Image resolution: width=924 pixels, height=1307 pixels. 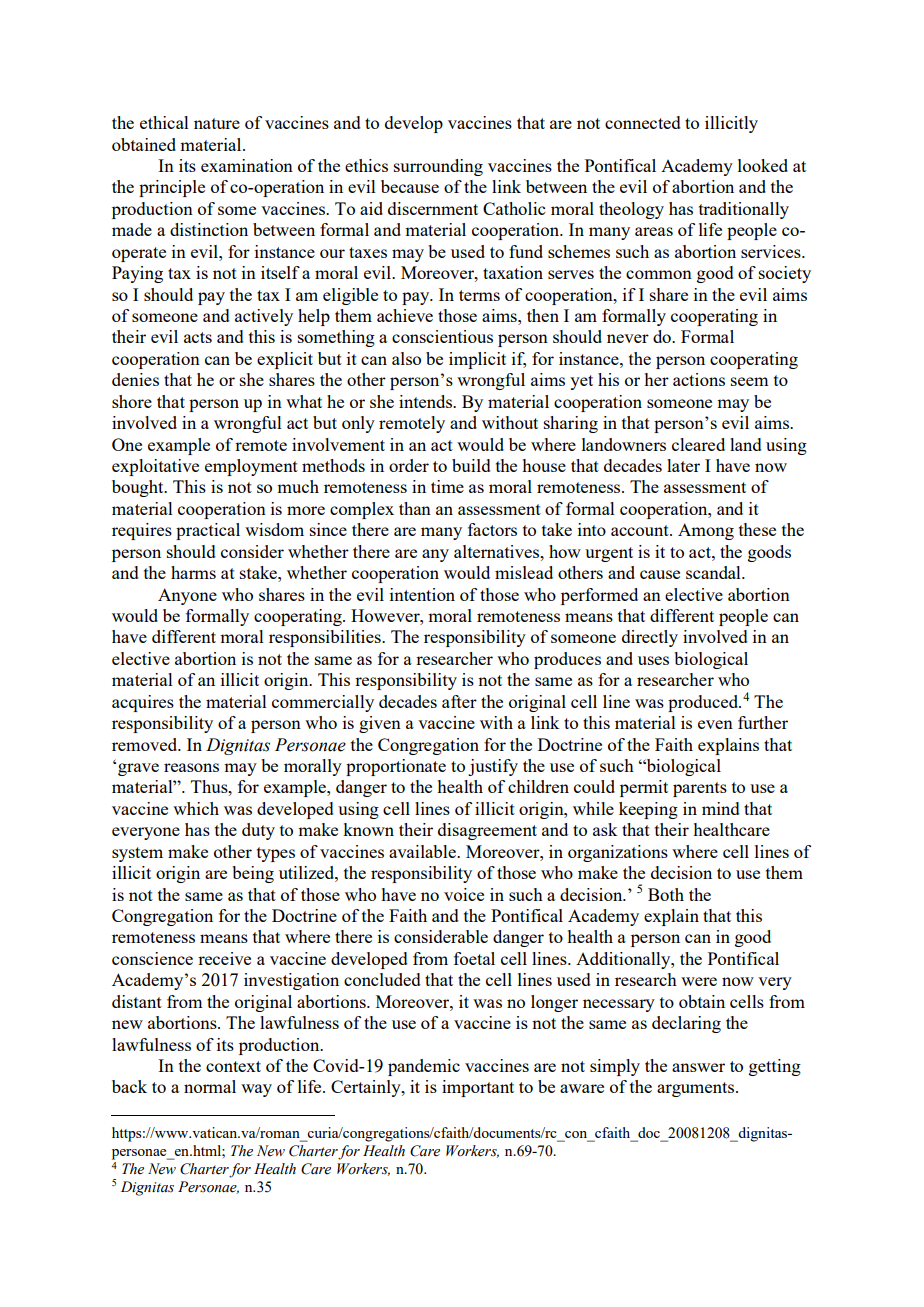 I want to click on scandal, so click(x=714, y=572).
